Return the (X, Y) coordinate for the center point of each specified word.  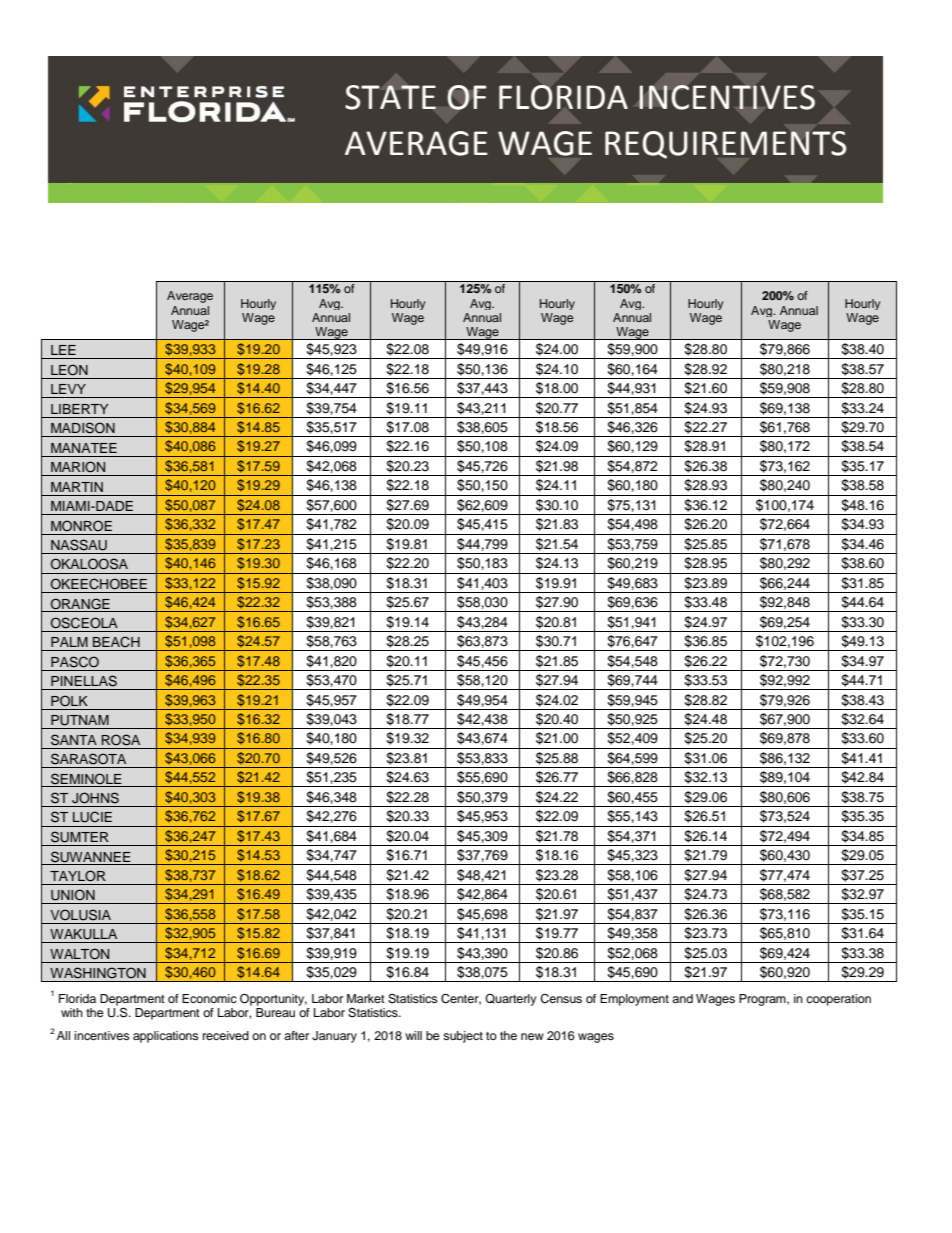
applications (166, 1037)
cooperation (838, 1000)
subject (463, 1037)
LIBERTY (80, 409)
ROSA (121, 740)
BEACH (116, 642)
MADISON (83, 428)
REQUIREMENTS (725, 145)
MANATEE (84, 448)
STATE (390, 97)
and (682, 998)
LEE (63, 350)
